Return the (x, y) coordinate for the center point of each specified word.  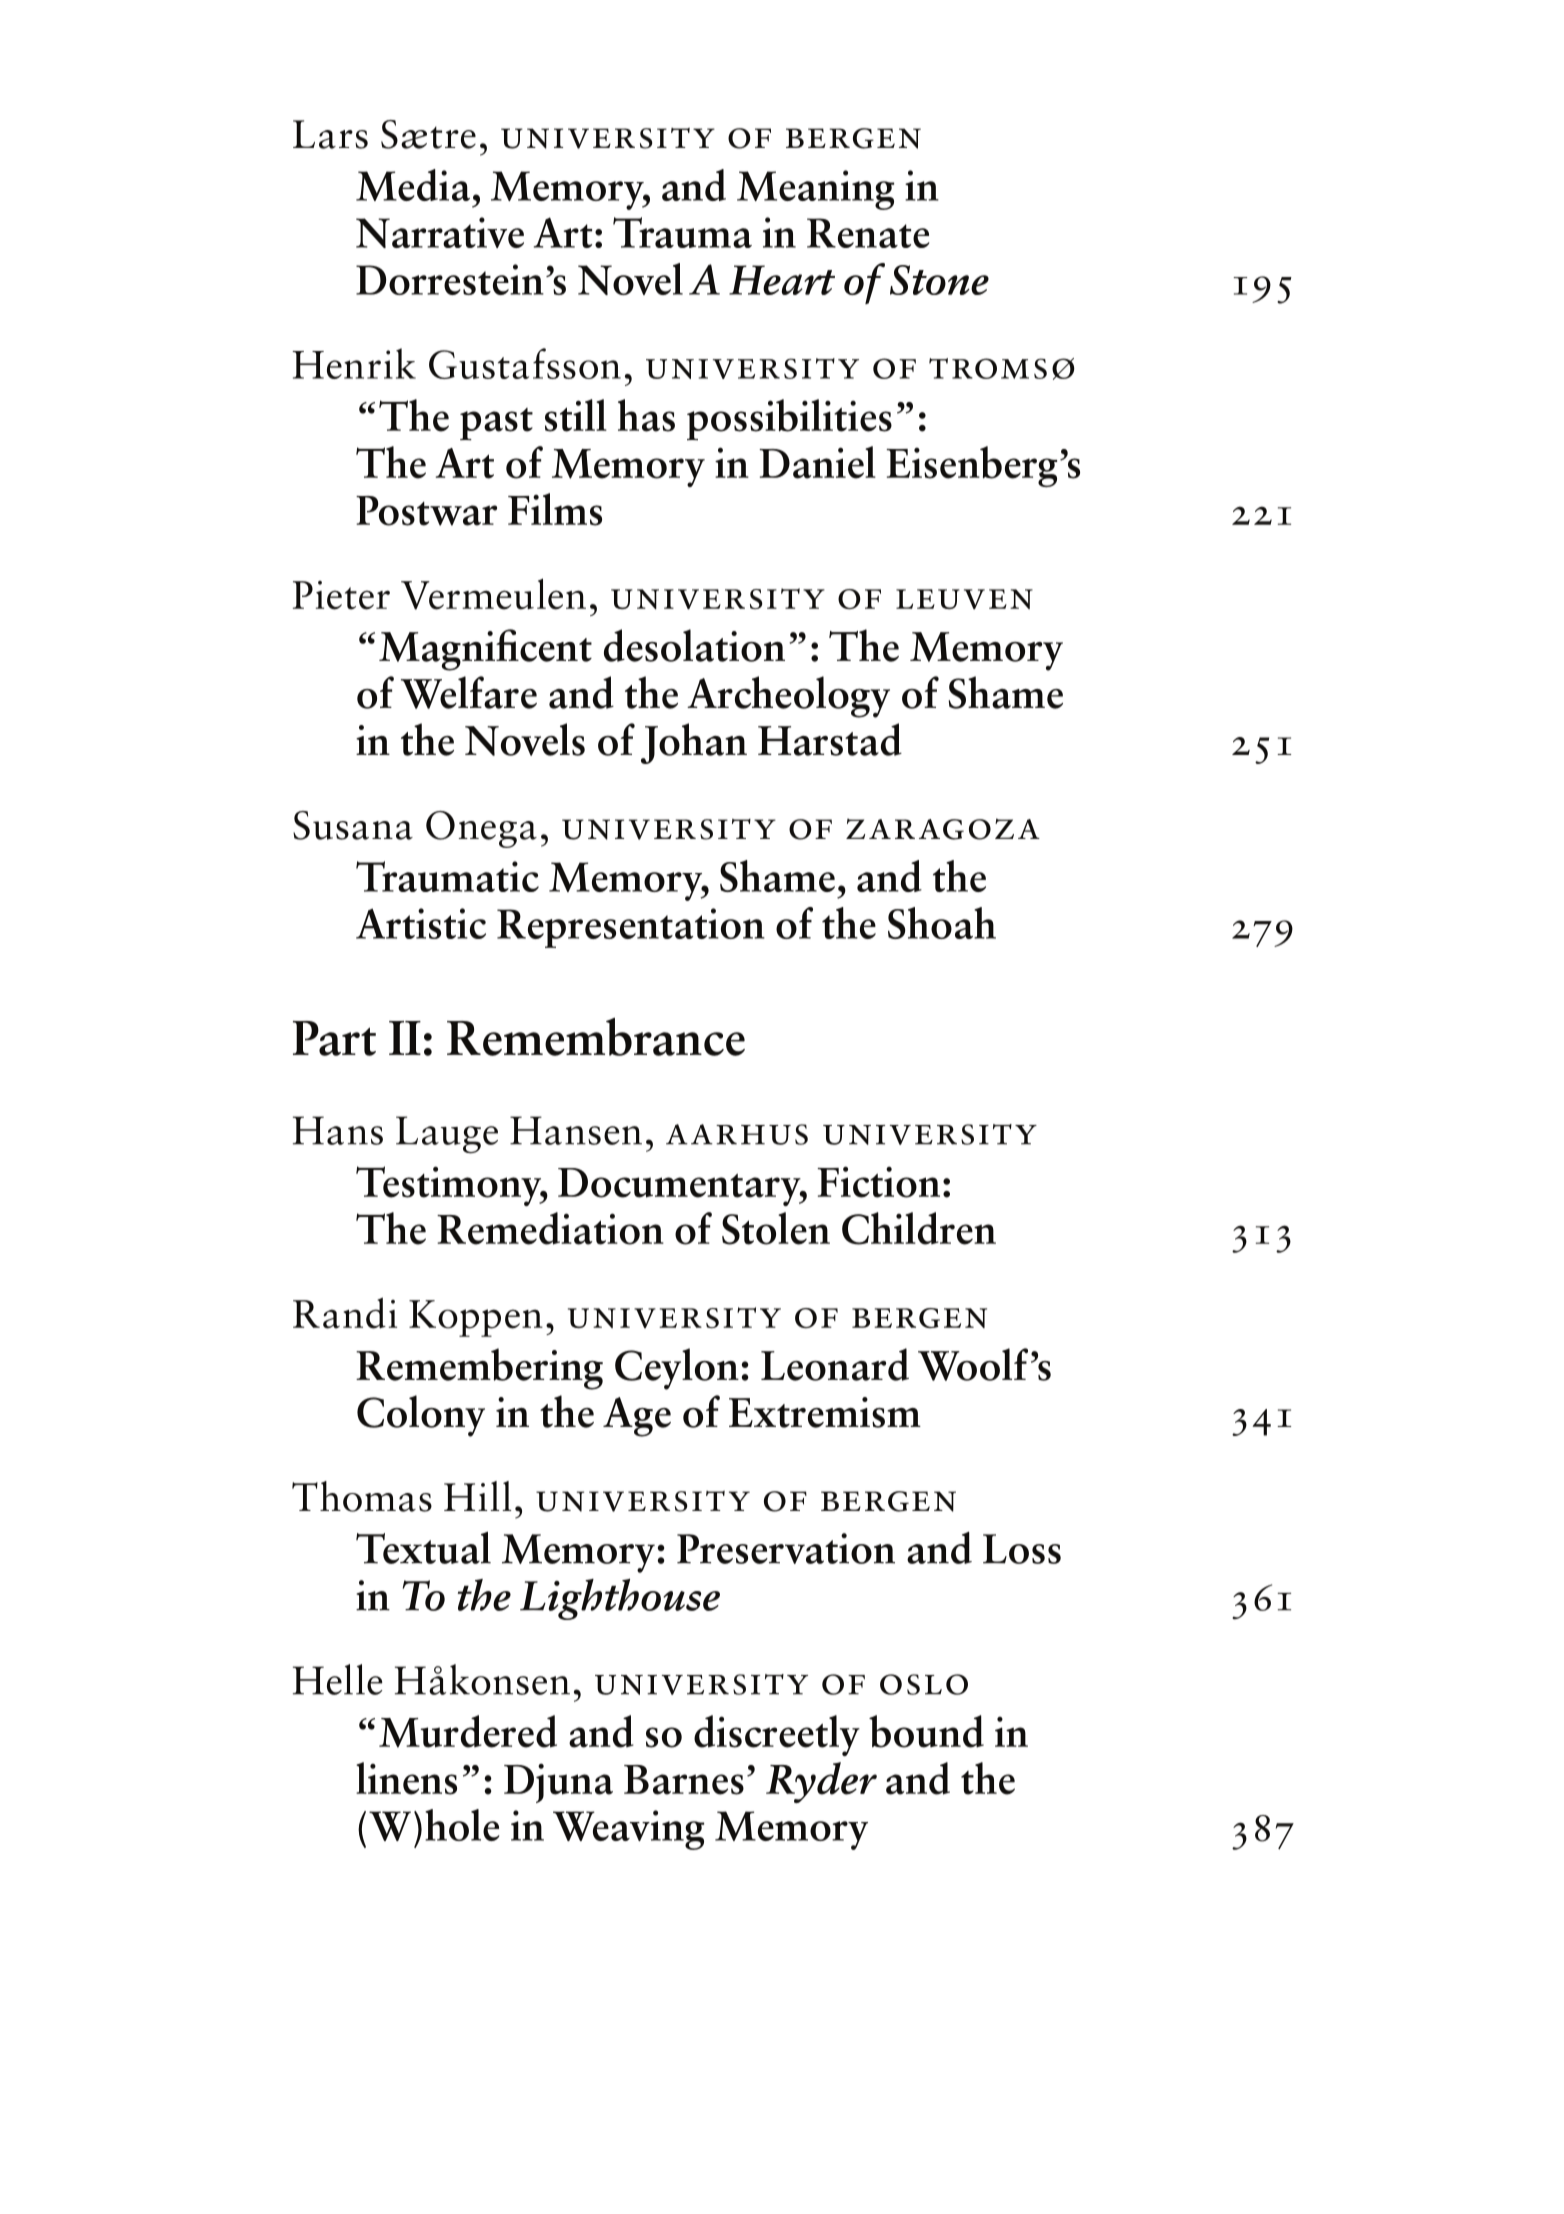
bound (926, 1731)
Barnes (684, 1780)
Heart (782, 280)
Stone (939, 280)
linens (406, 1778)
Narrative (440, 232)
